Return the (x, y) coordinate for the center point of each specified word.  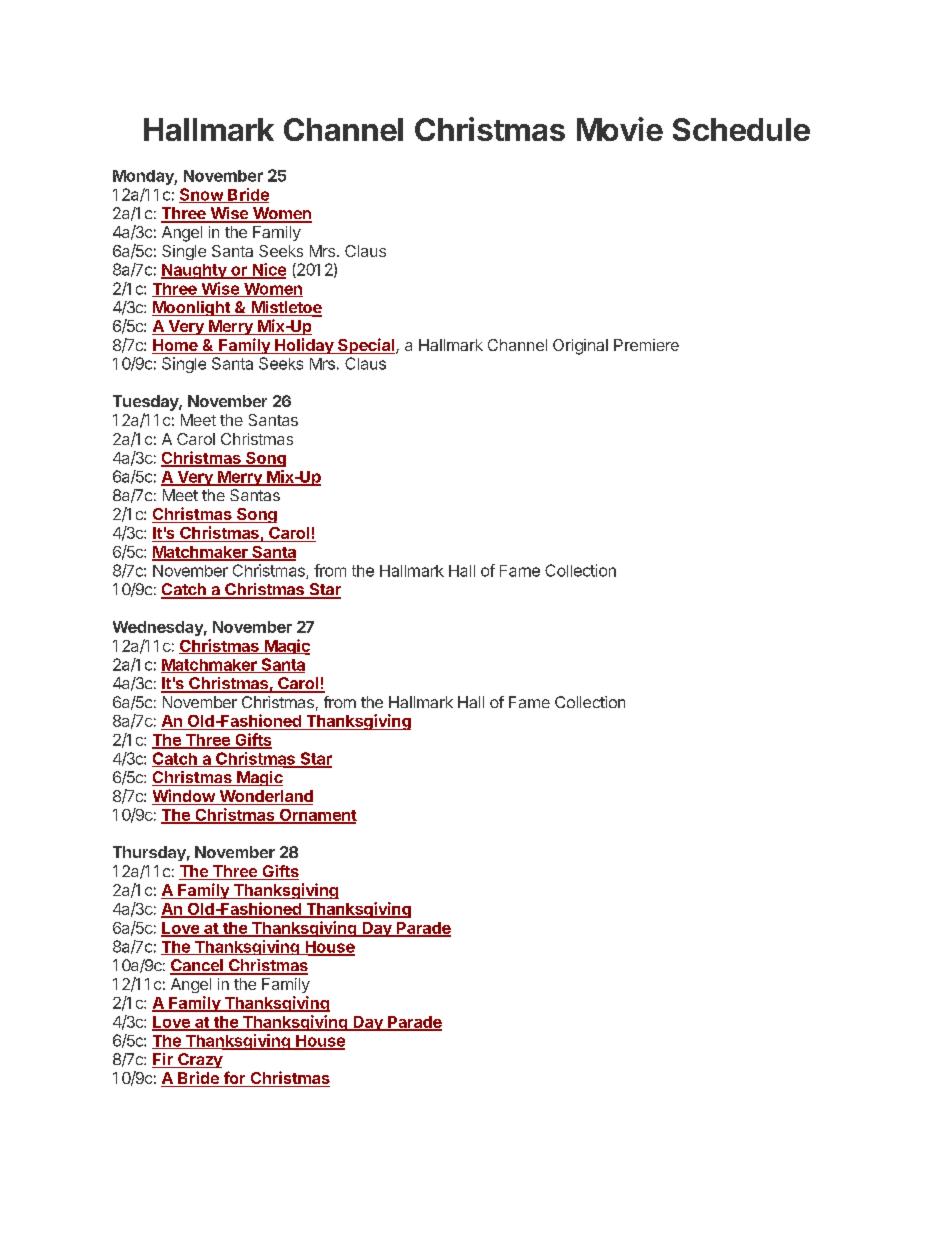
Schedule (741, 129)
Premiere (646, 345)
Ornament (317, 816)
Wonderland (265, 797)
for (234, 1079)
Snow (202, 195)
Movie (620, 129)
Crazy (199, 1060)
